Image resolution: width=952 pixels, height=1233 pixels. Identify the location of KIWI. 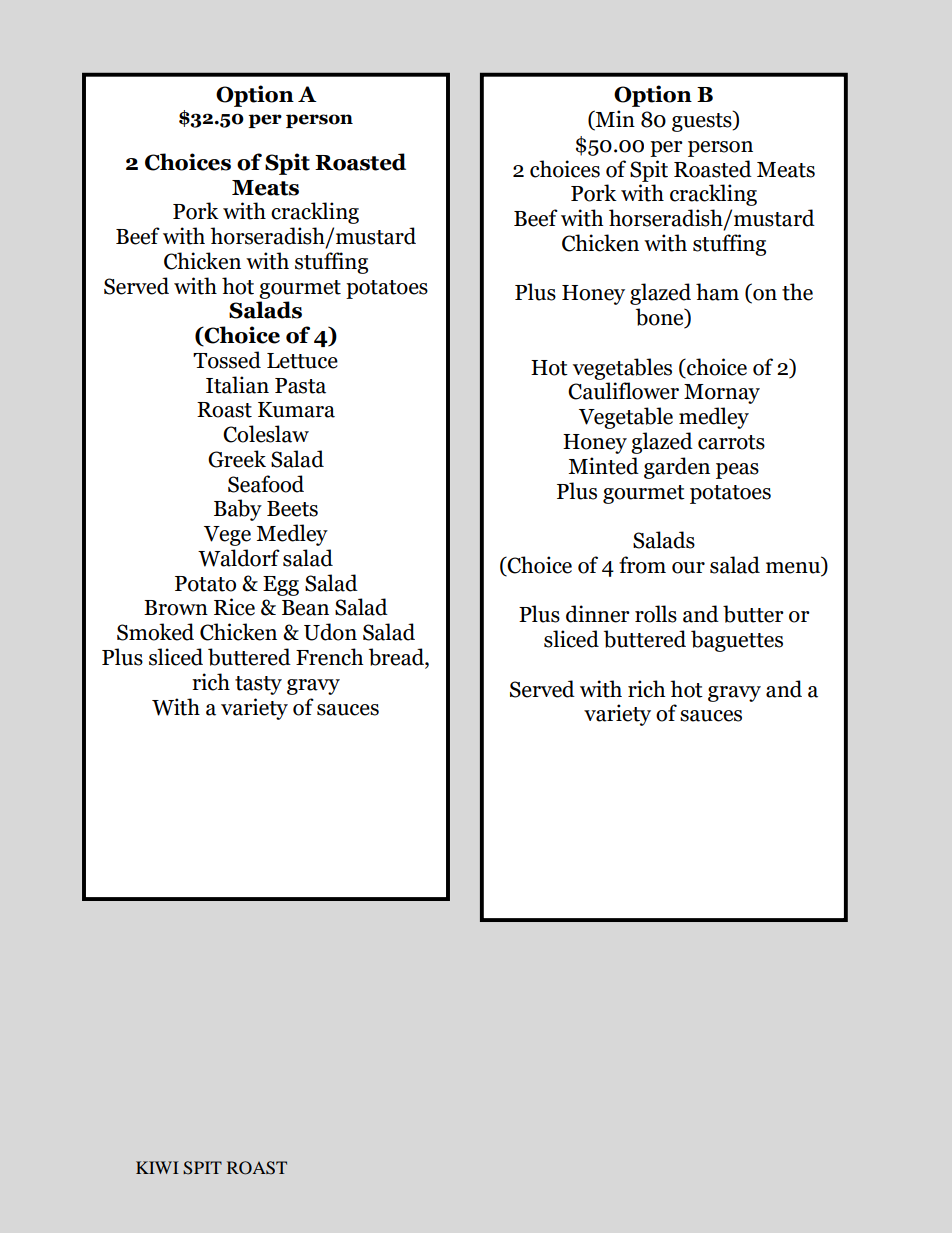
(157, 1167).
